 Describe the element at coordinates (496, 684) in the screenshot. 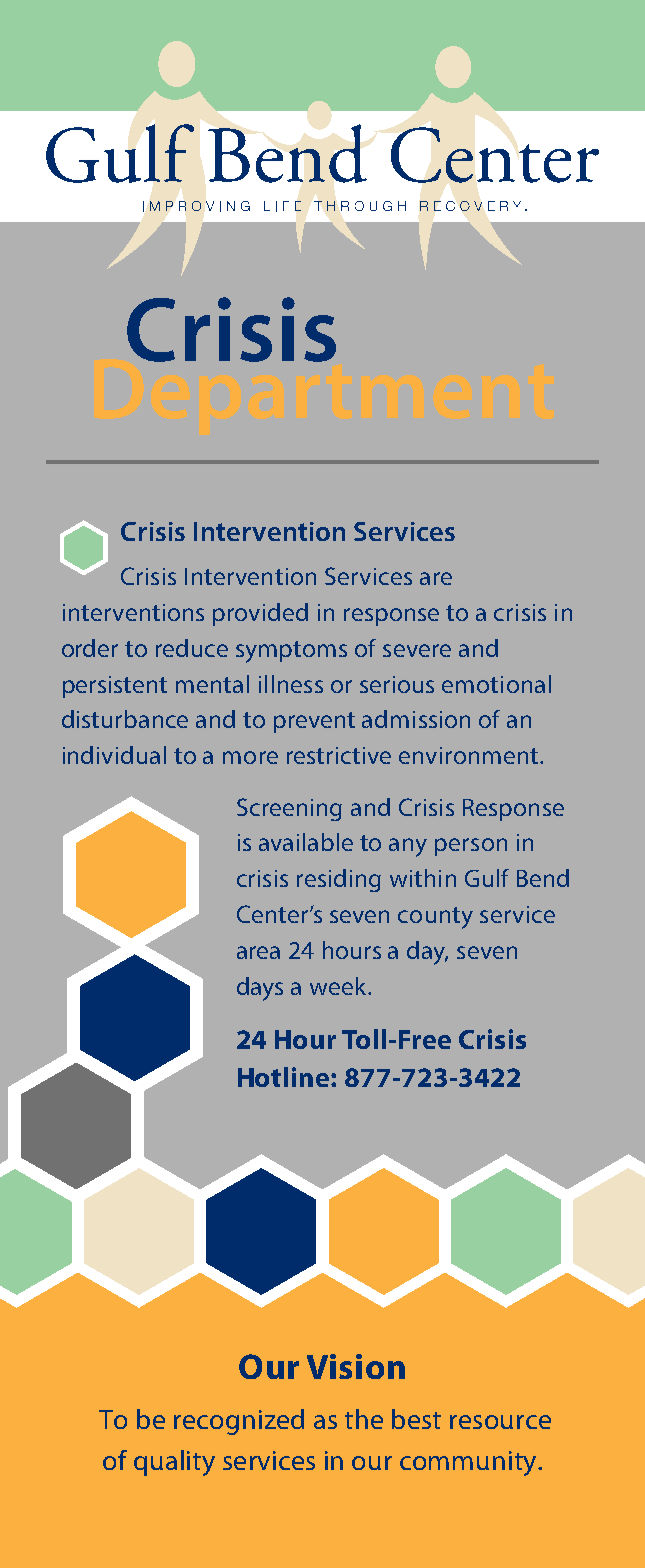

I see `emotional` at that location.
